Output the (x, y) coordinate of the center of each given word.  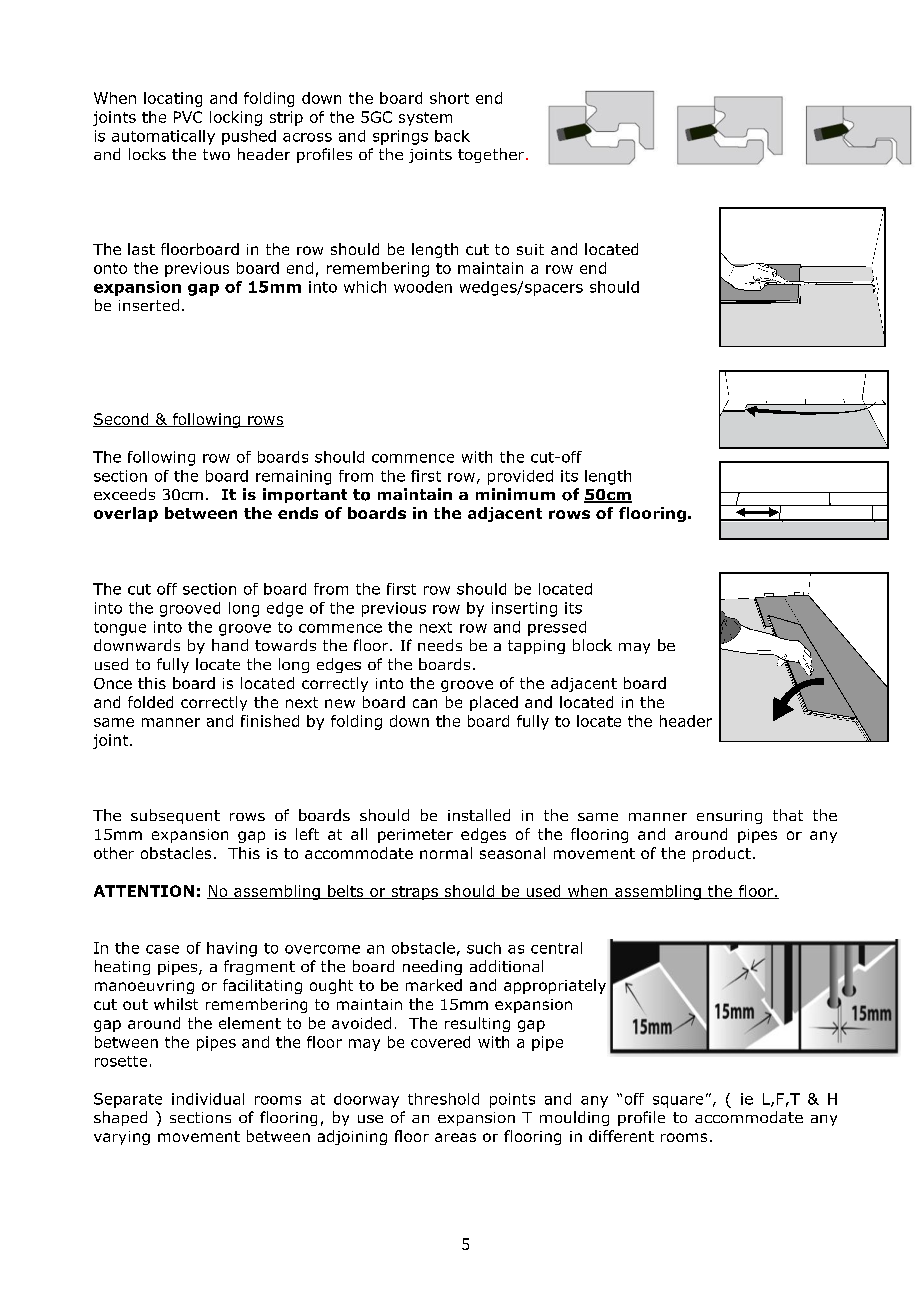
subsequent (175, 816)
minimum (515, 494)
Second (122, 420)
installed (479, 815)
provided (520, 477)
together (491, 155)
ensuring (729, 817)
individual (208, 1099)
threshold (443, 1099)
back (452, 136)
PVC (188, 117)
